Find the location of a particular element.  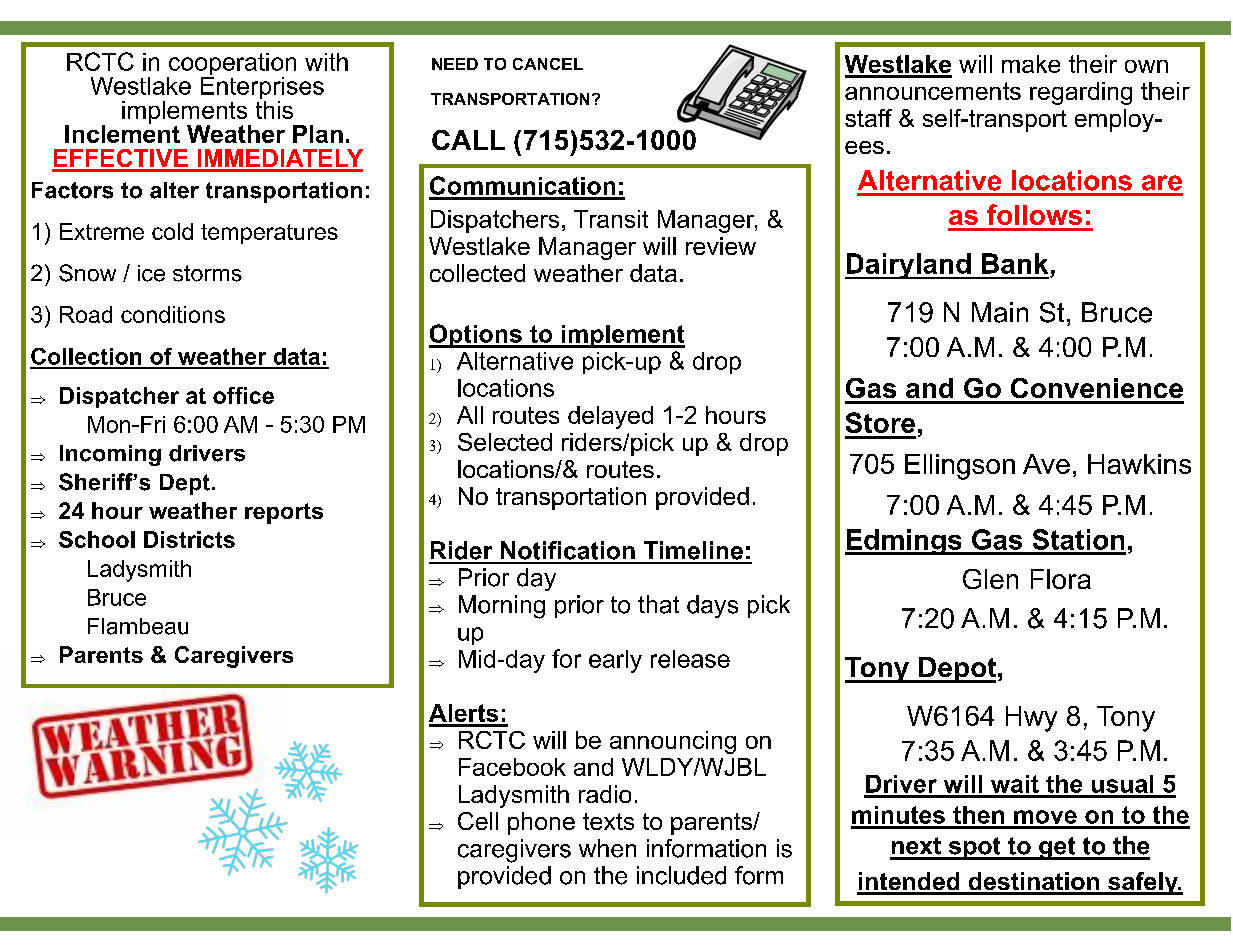

Cell is located at coordinates (478, 821).
